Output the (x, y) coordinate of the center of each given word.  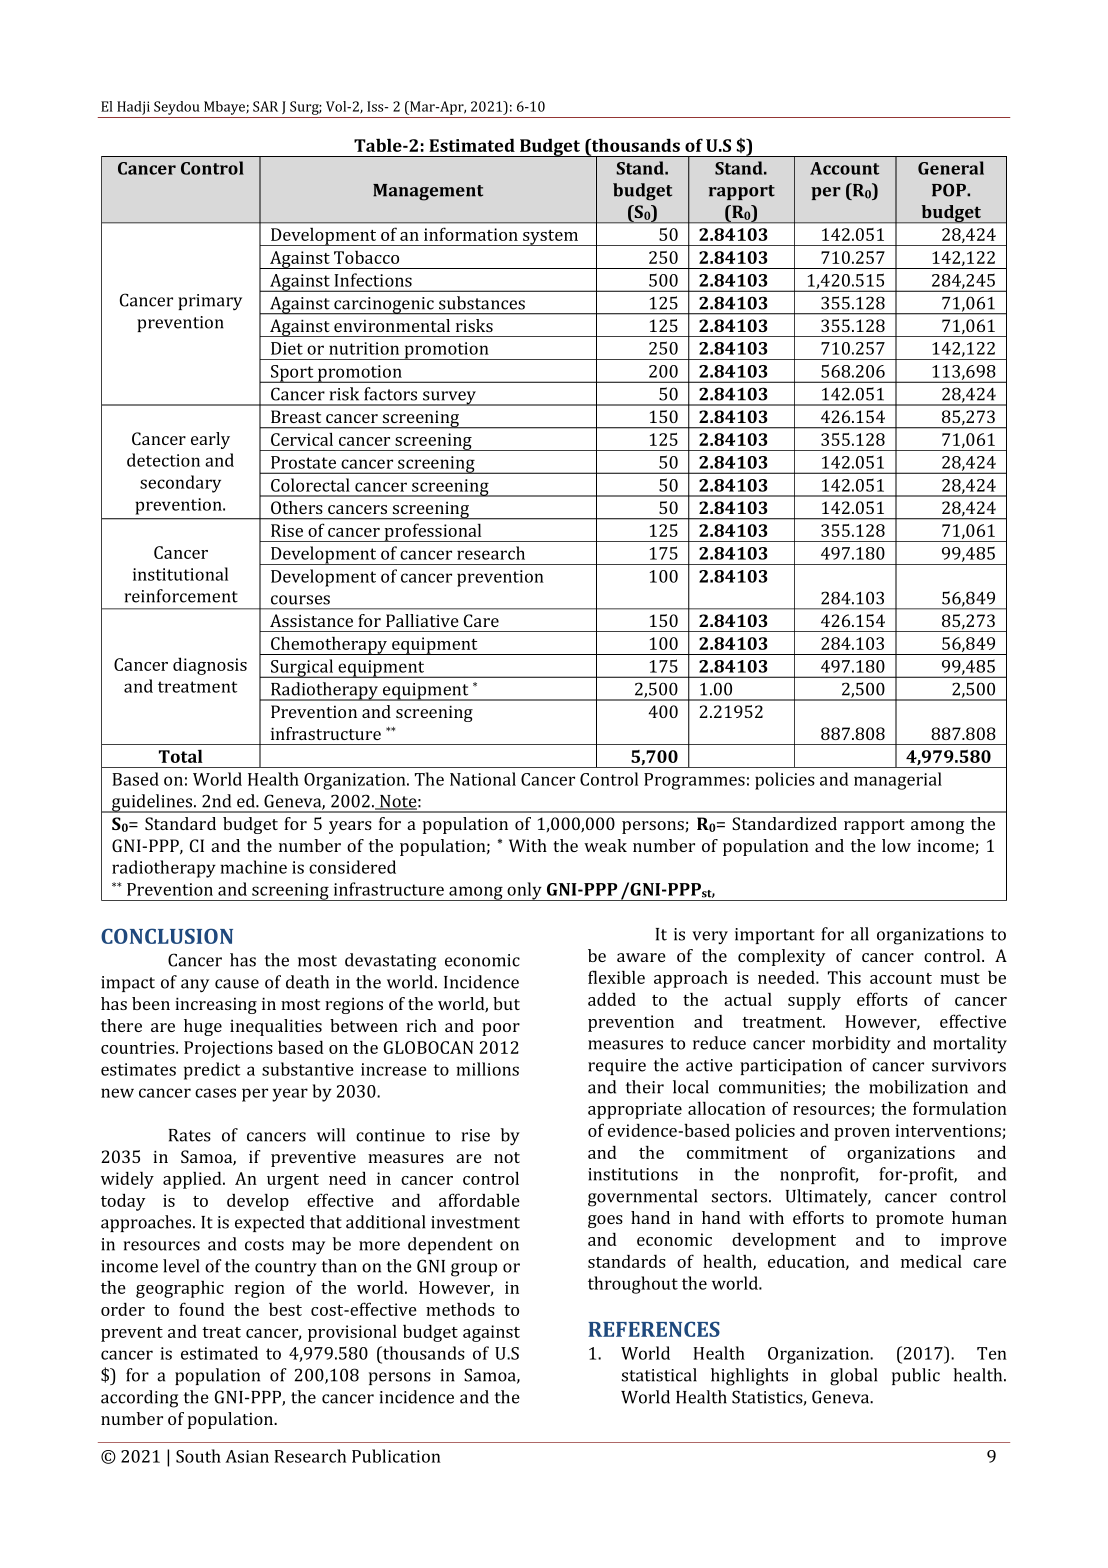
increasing (216, 1005)
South (198, 1456)
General (951, 168)
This (844, 977)
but (506, 1003)
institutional (180, 574)
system (551, 238)
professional (433, 532)
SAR (265, 106)
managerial (898, 781)
